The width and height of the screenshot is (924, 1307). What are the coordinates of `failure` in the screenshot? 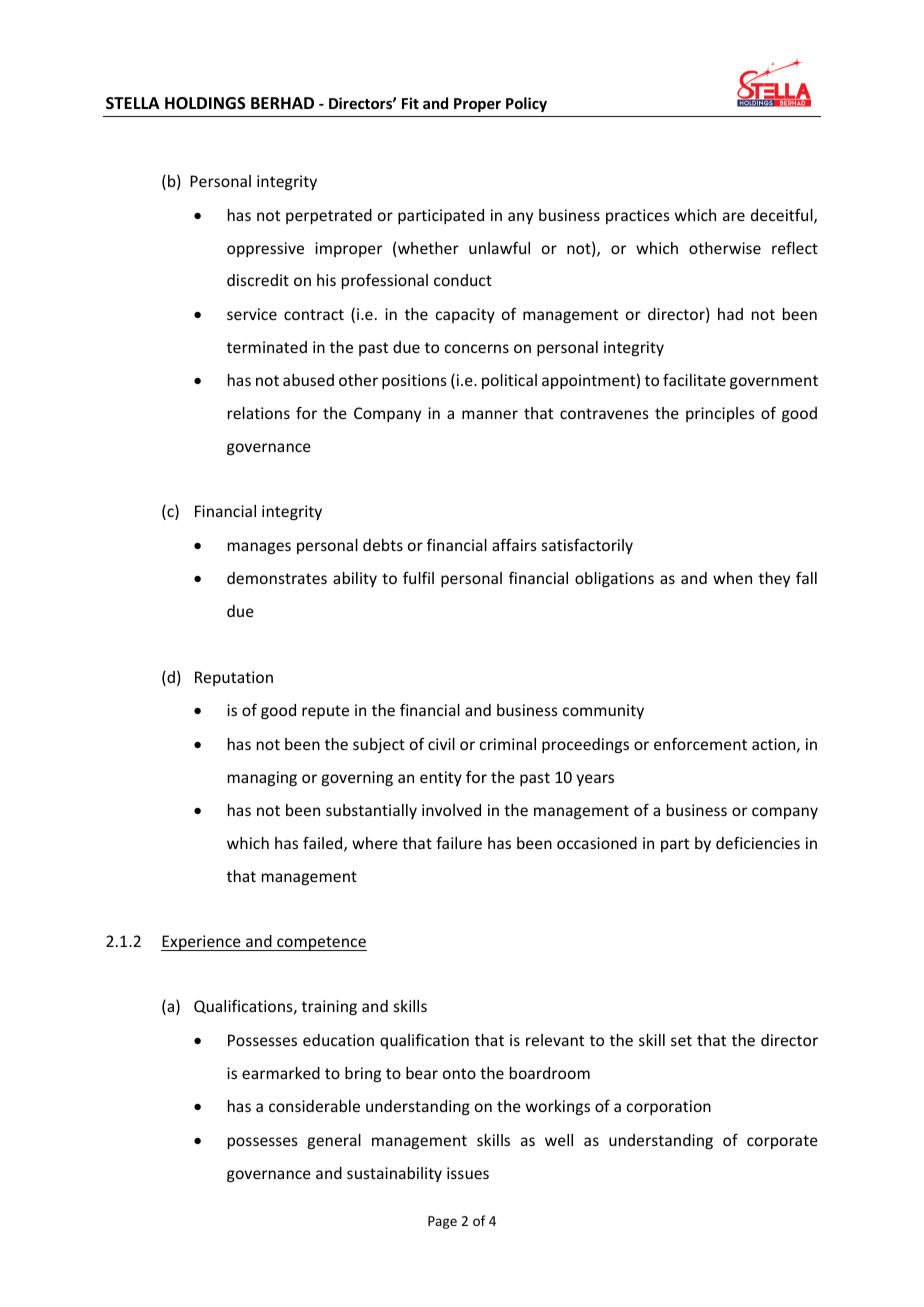 It's located at (459, 842).
